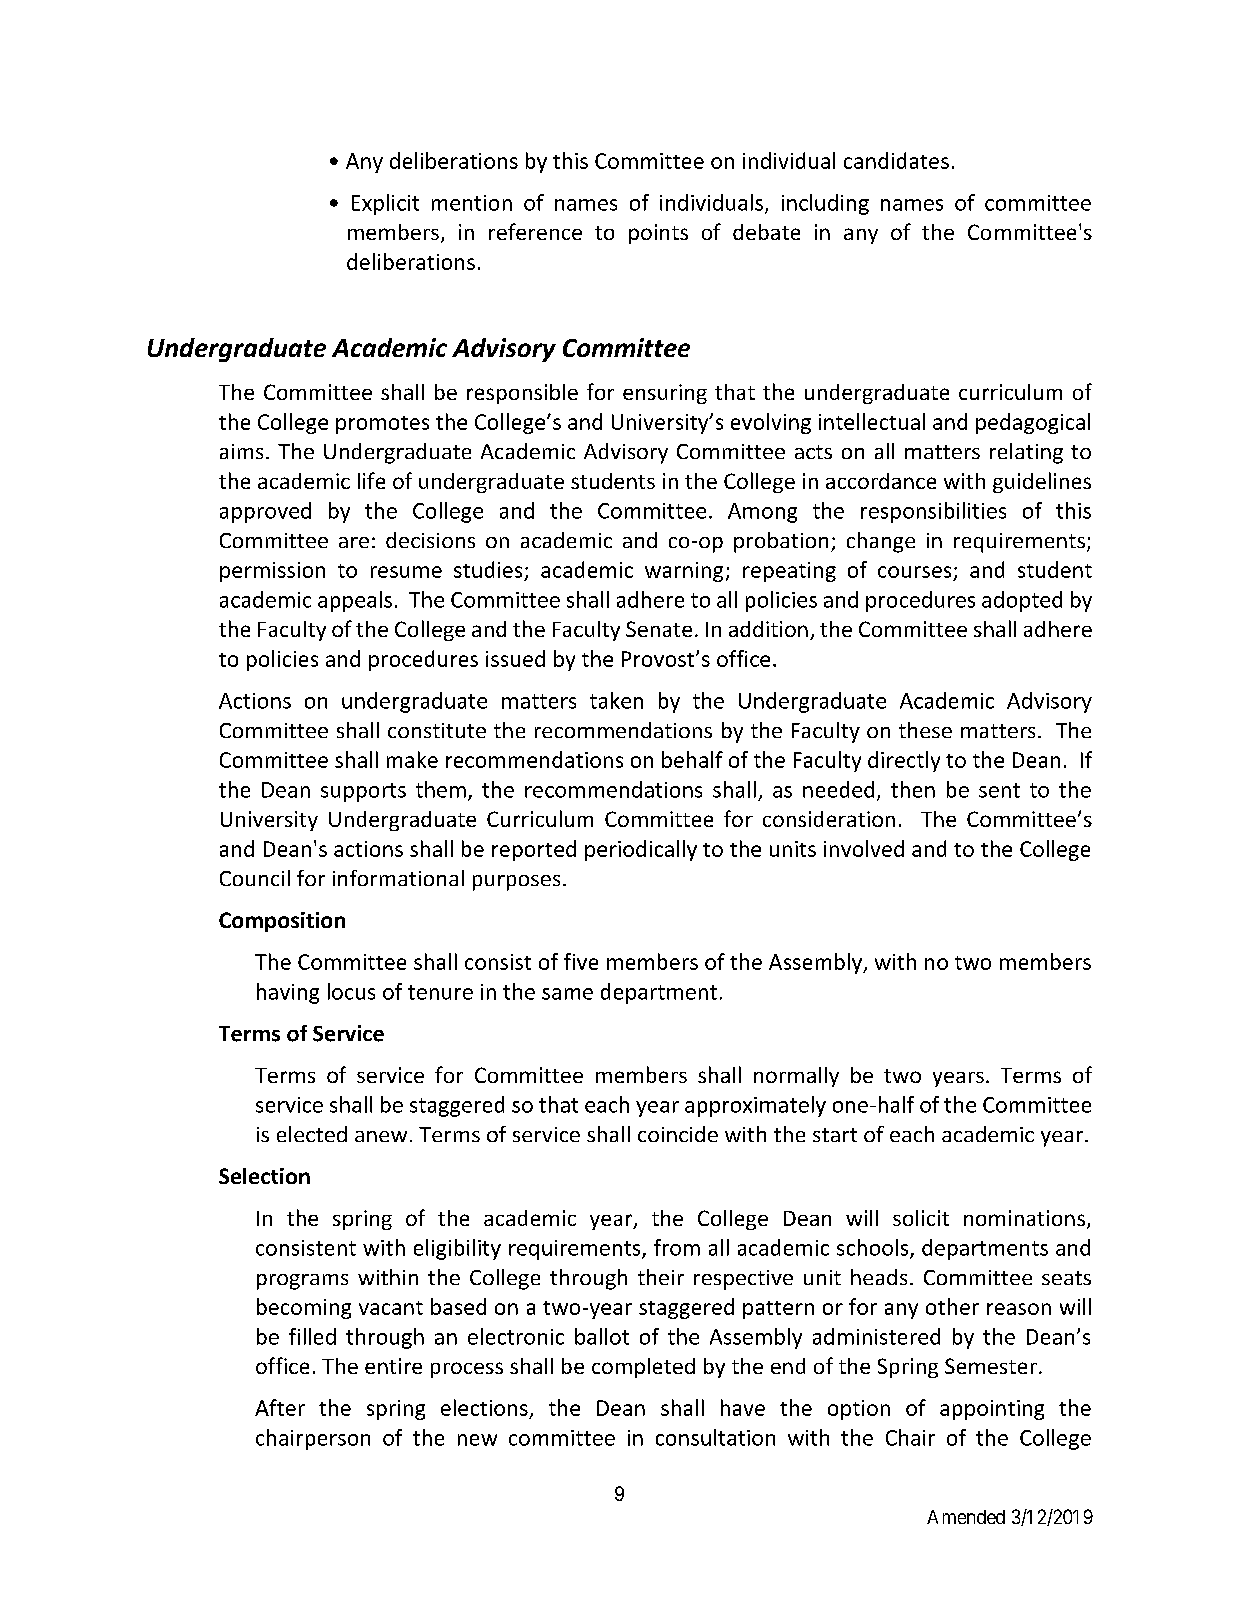  I want to click on supports, so click(363, 792).
